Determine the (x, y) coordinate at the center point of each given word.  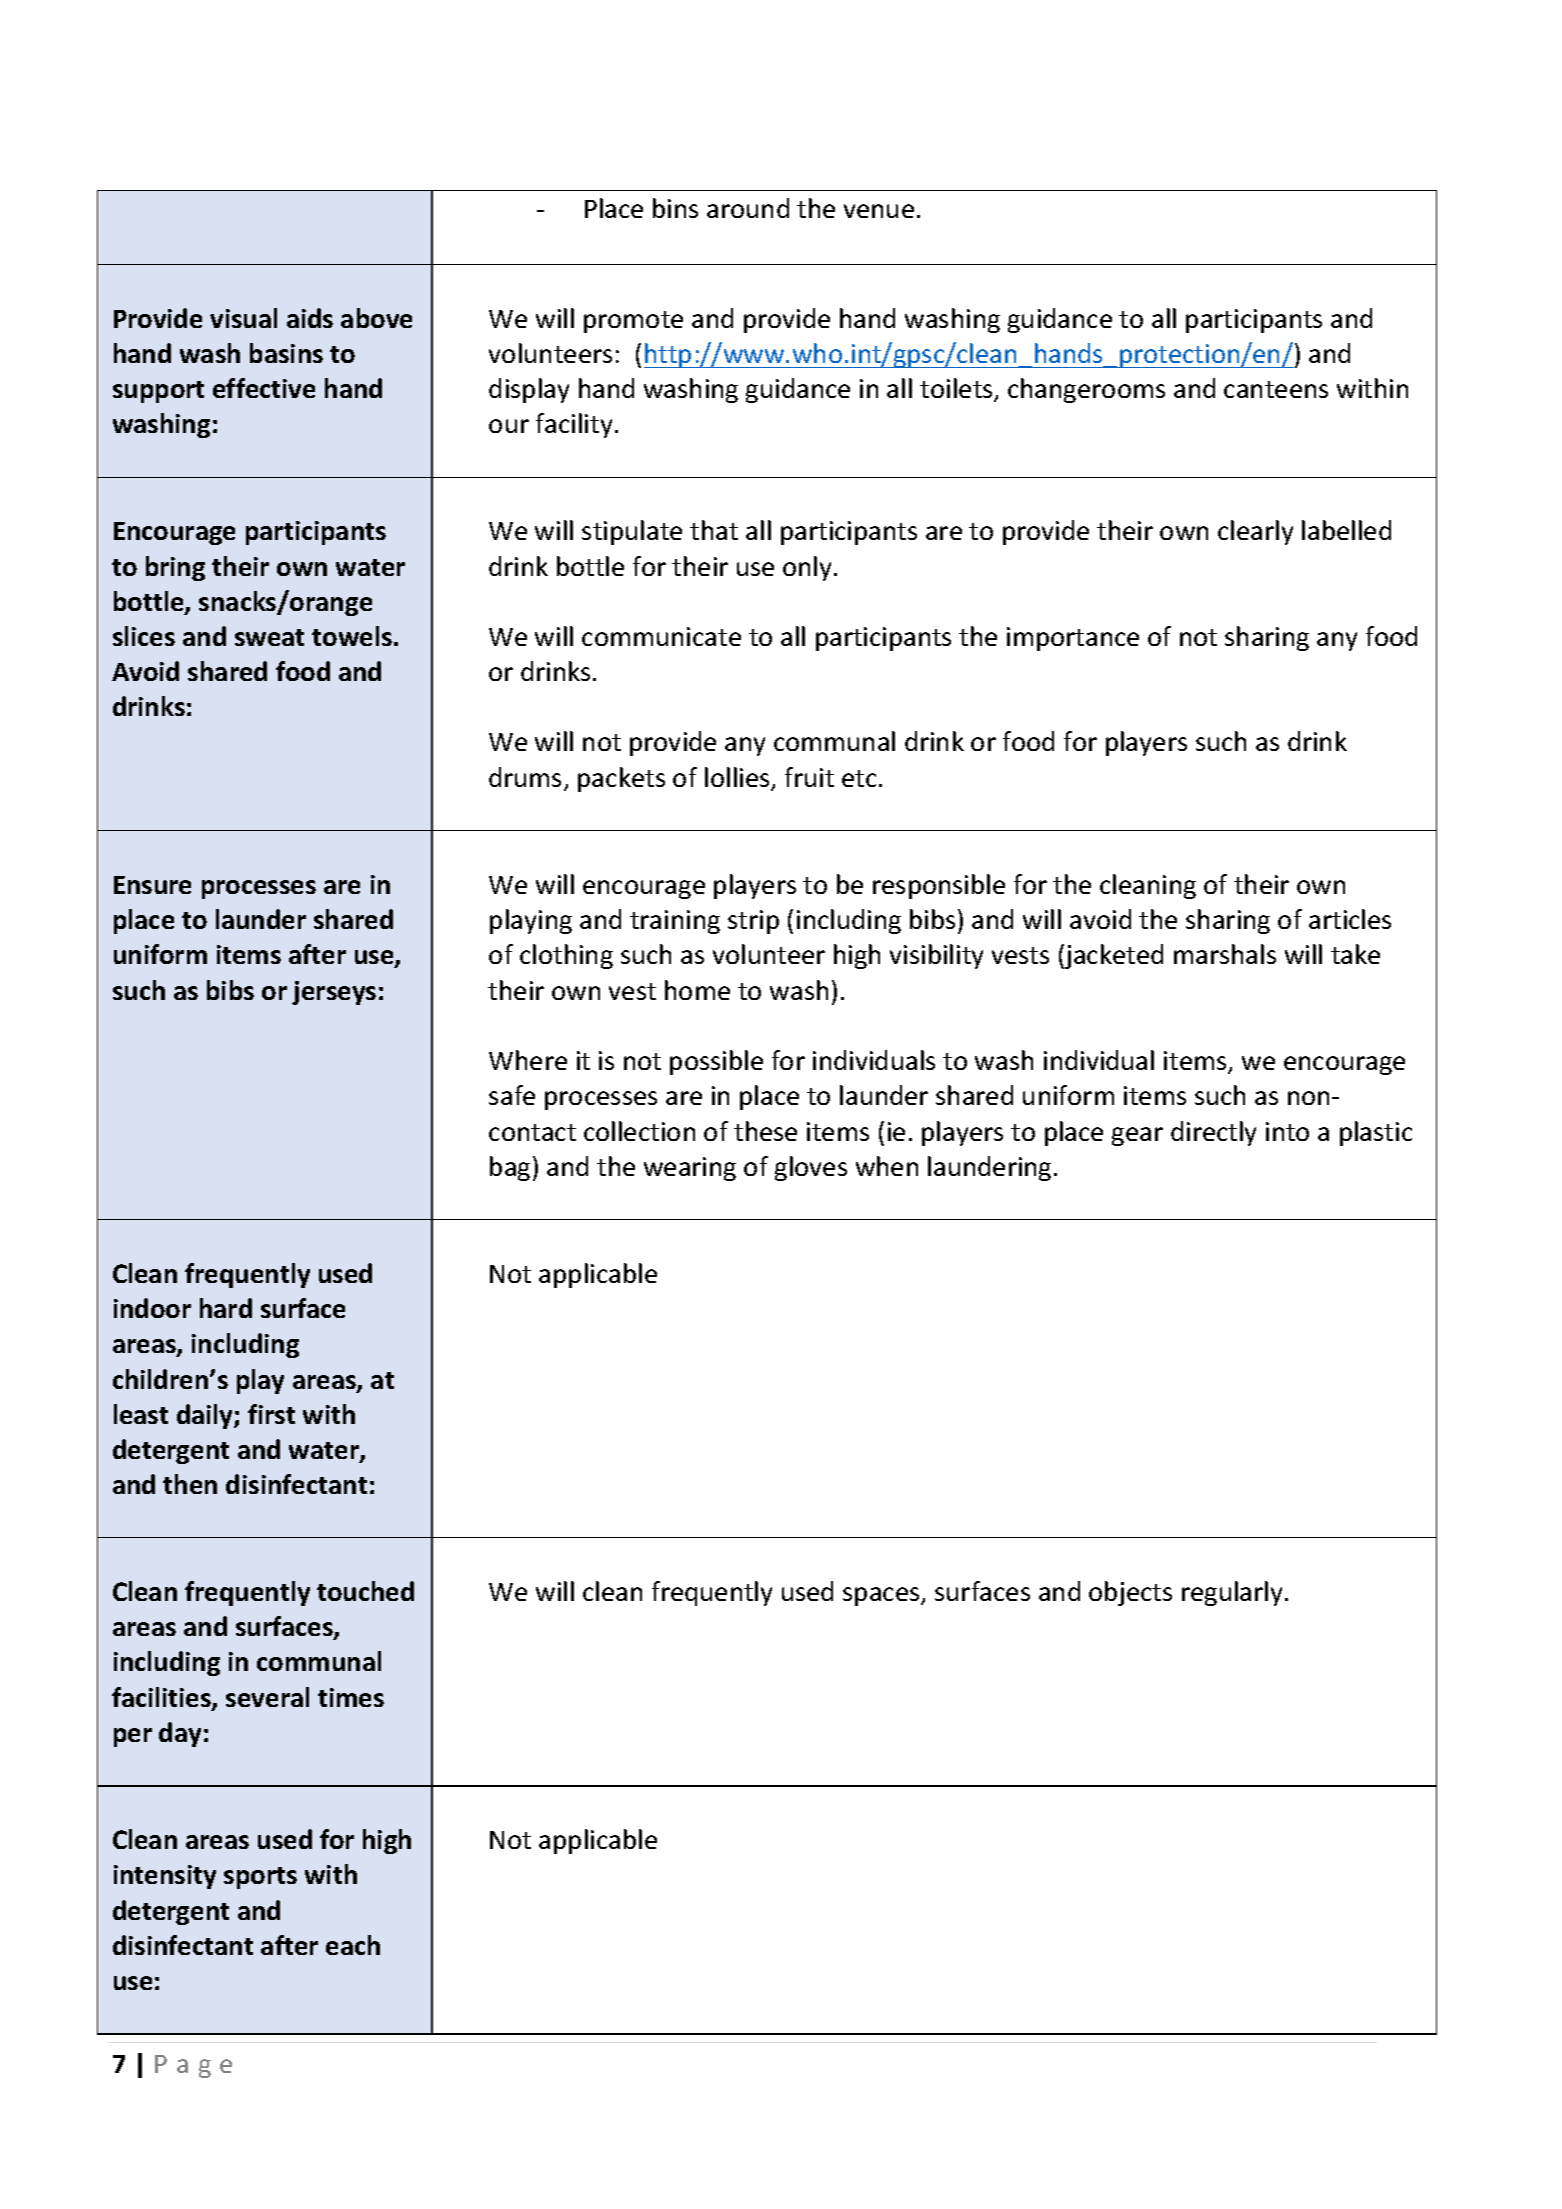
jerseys (334, 993)
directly (1213, 1133)
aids (310, 318)
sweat (269, 637)
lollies (738, 778)
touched (365, 1591)
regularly (1232, 1593)
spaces (882, 1596)
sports (260, 1878)
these (765, 1131)
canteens (1276, 389)
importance (1073, 639)
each (353, 1945)
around (748, 208)
